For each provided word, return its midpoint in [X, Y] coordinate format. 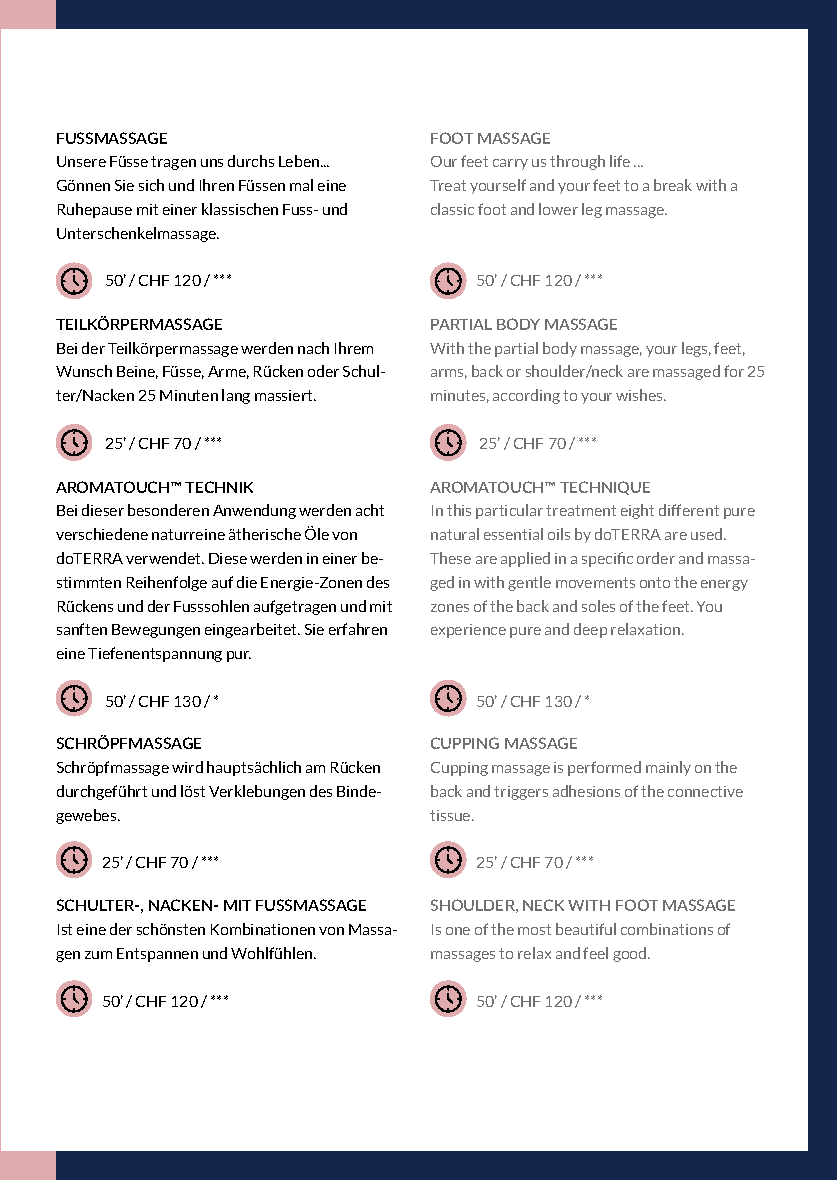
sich [151, 185]
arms [449, 374]
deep [590, 630]
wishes [640, 395]
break [673, 185]
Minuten [189, 395]
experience [468, 631]
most [534, 929]
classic [452, 209]
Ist [65, 929]
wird [187, 767]
